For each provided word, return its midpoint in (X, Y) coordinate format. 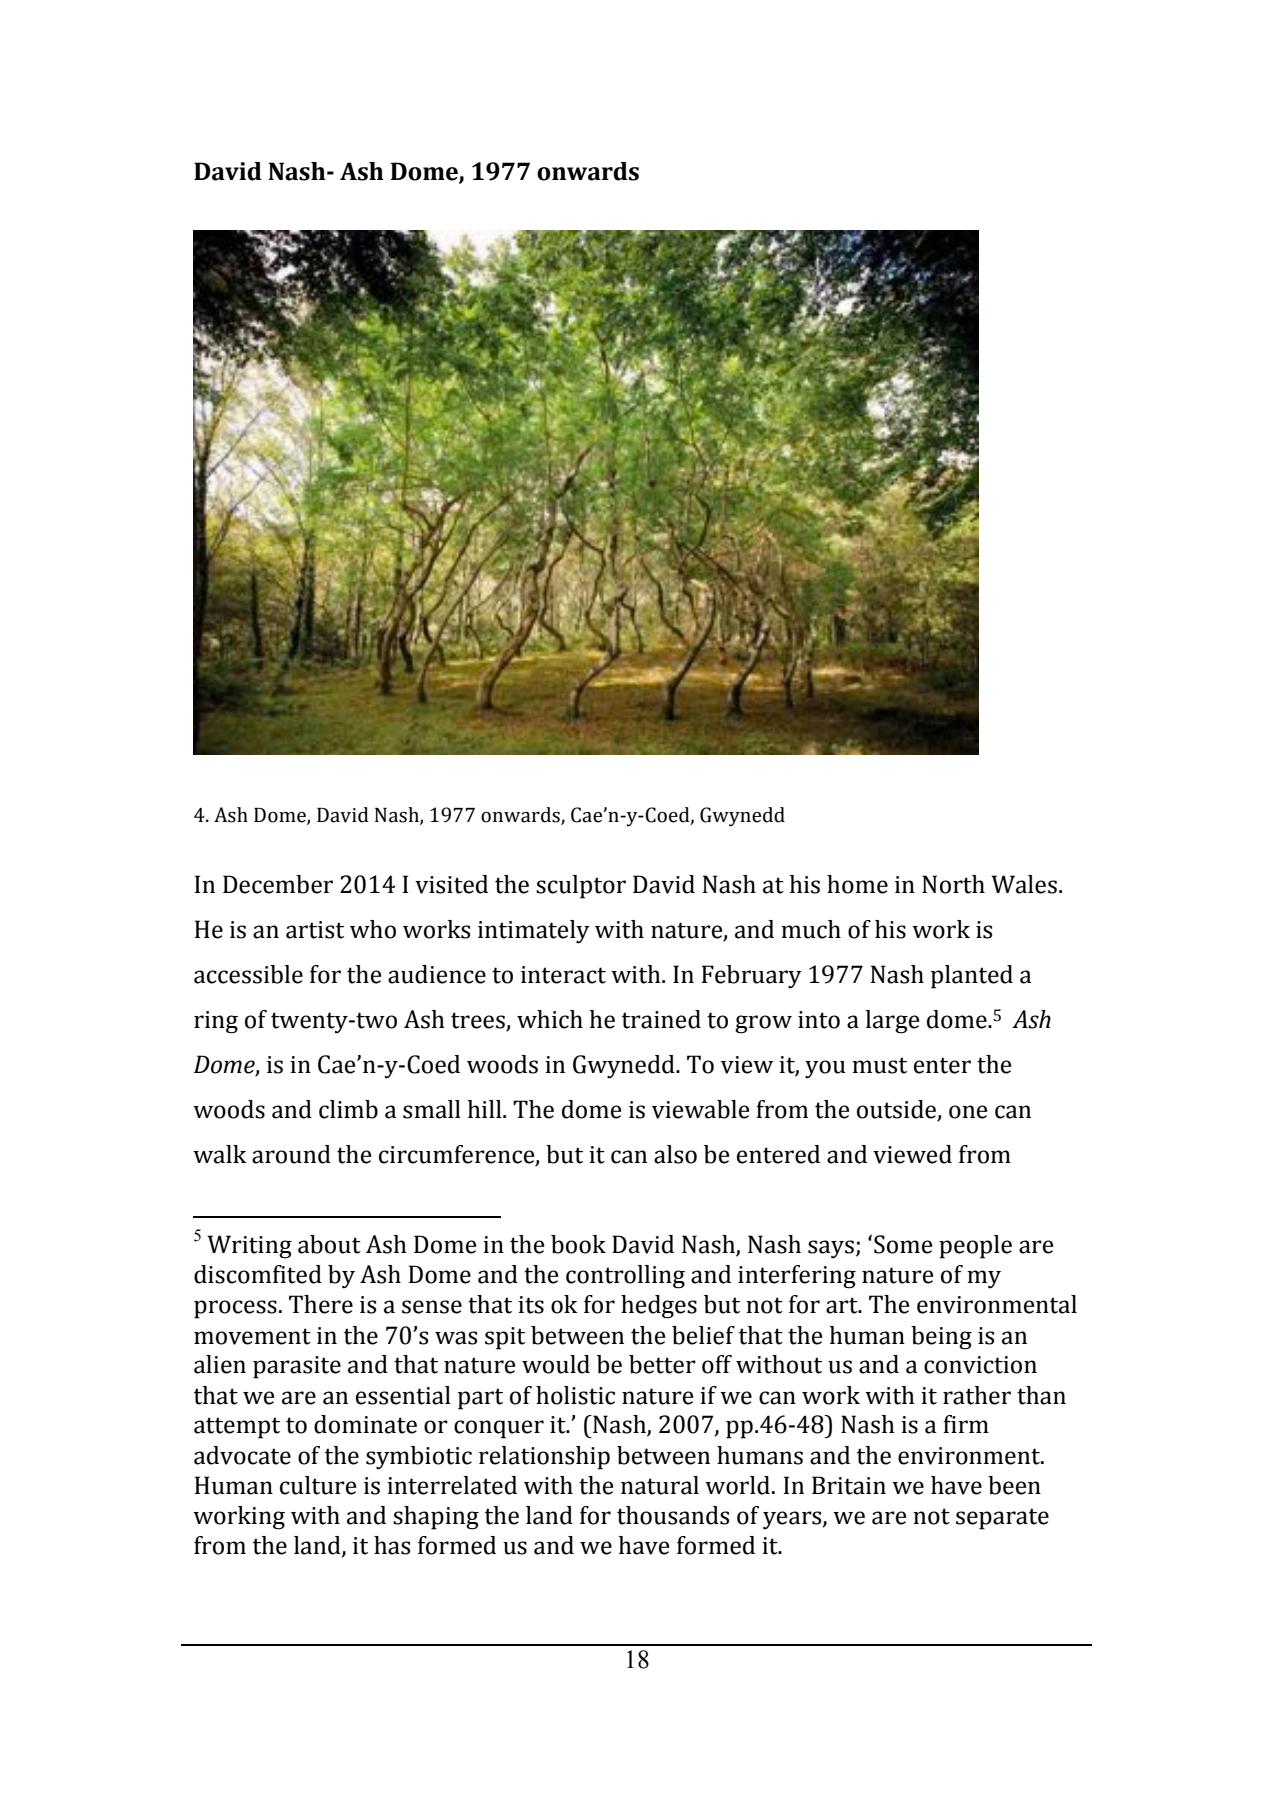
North (953, 884)
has (392, 1545)
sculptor (581, 887)
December (278, 884)
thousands (673, 1515)
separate (1002, 1519)
